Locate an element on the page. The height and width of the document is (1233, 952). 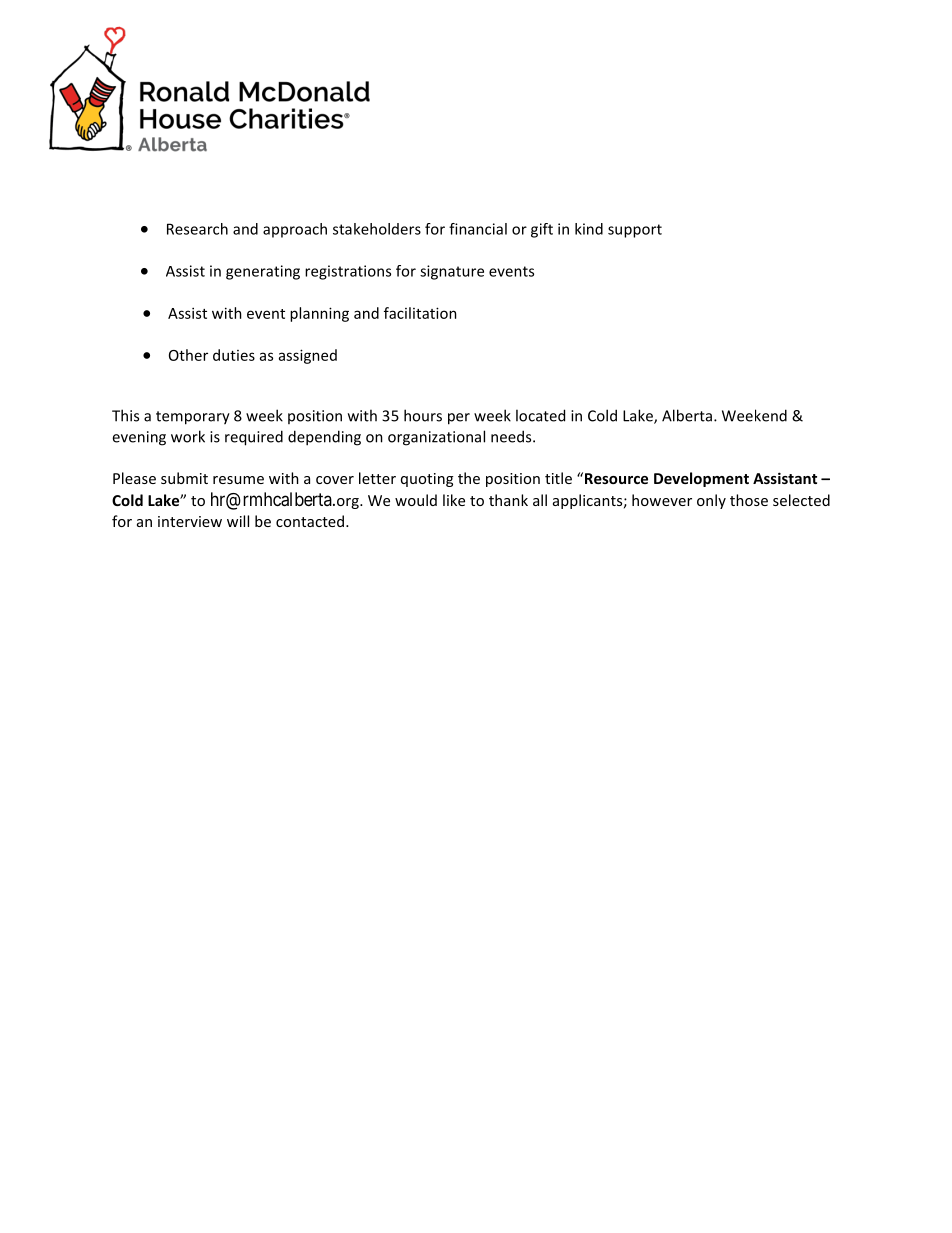
assigned is located at coordinates (308, 356).
